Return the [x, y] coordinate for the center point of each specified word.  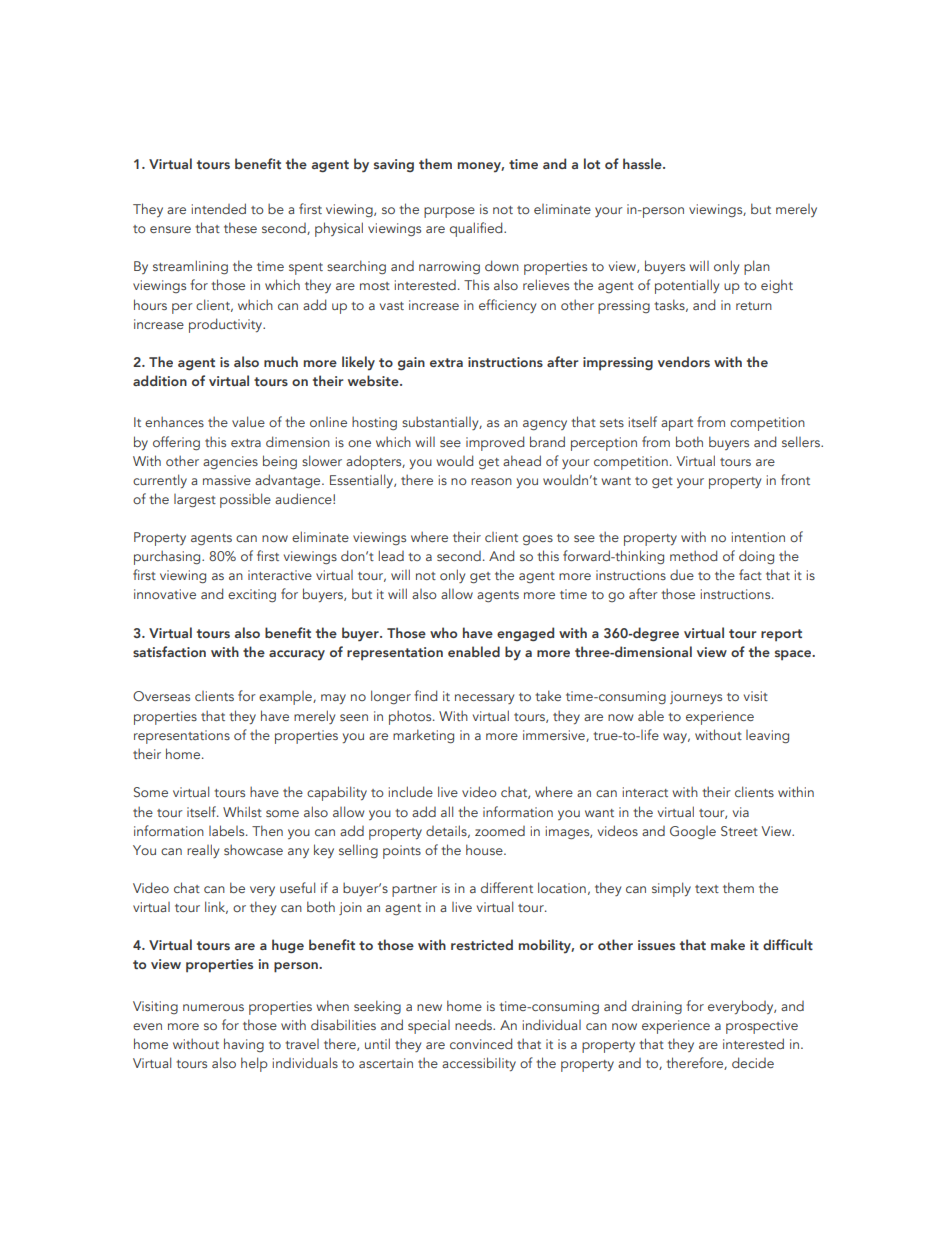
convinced [481, 1043]
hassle [643, 163]
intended [219, 208]
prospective [762, 1027]
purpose [449, 212]
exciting [252, 596]
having [244, 1045]
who [443, 632]
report [781, 635]
